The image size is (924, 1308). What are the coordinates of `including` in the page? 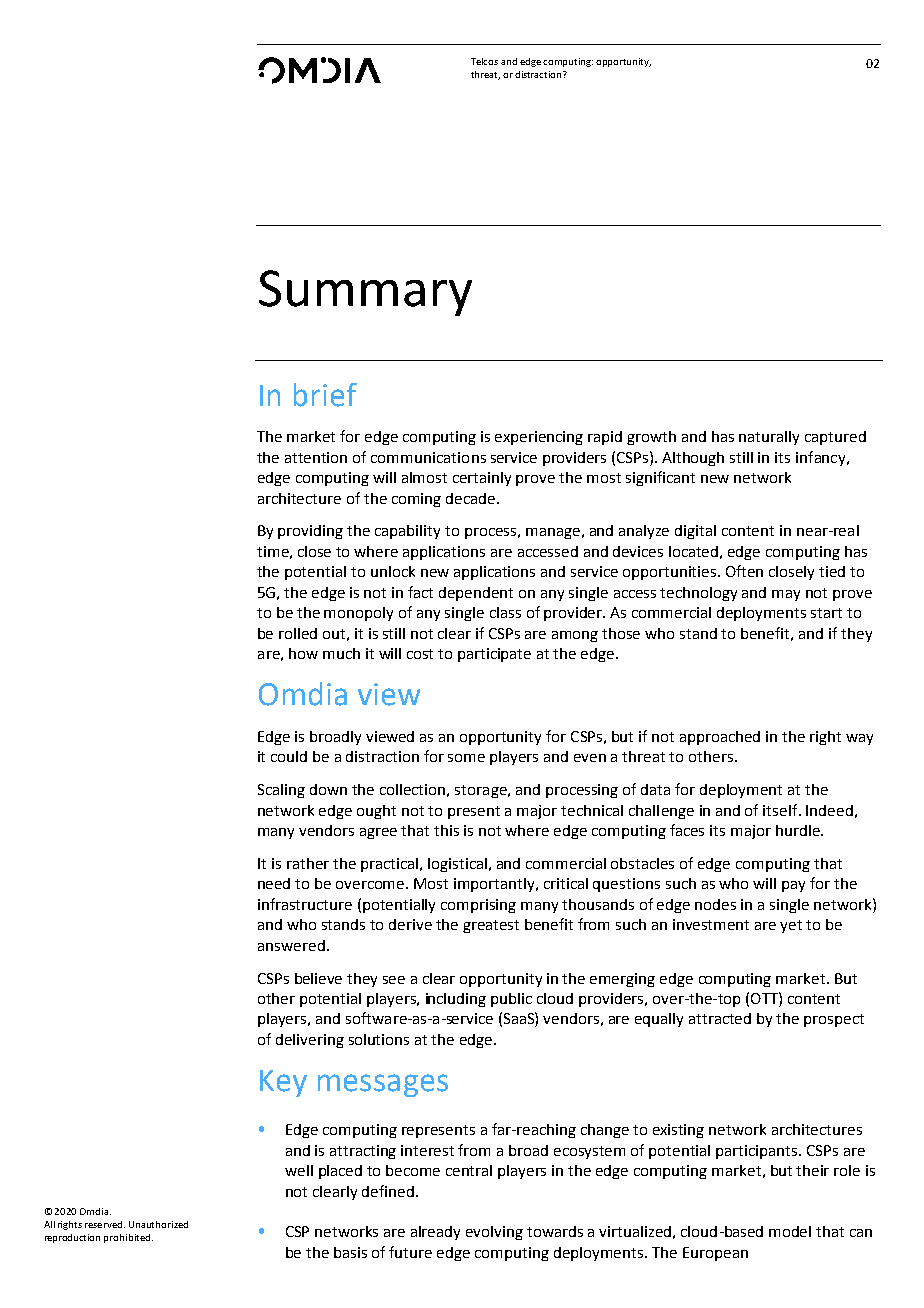 It's located at (456, 1000).
